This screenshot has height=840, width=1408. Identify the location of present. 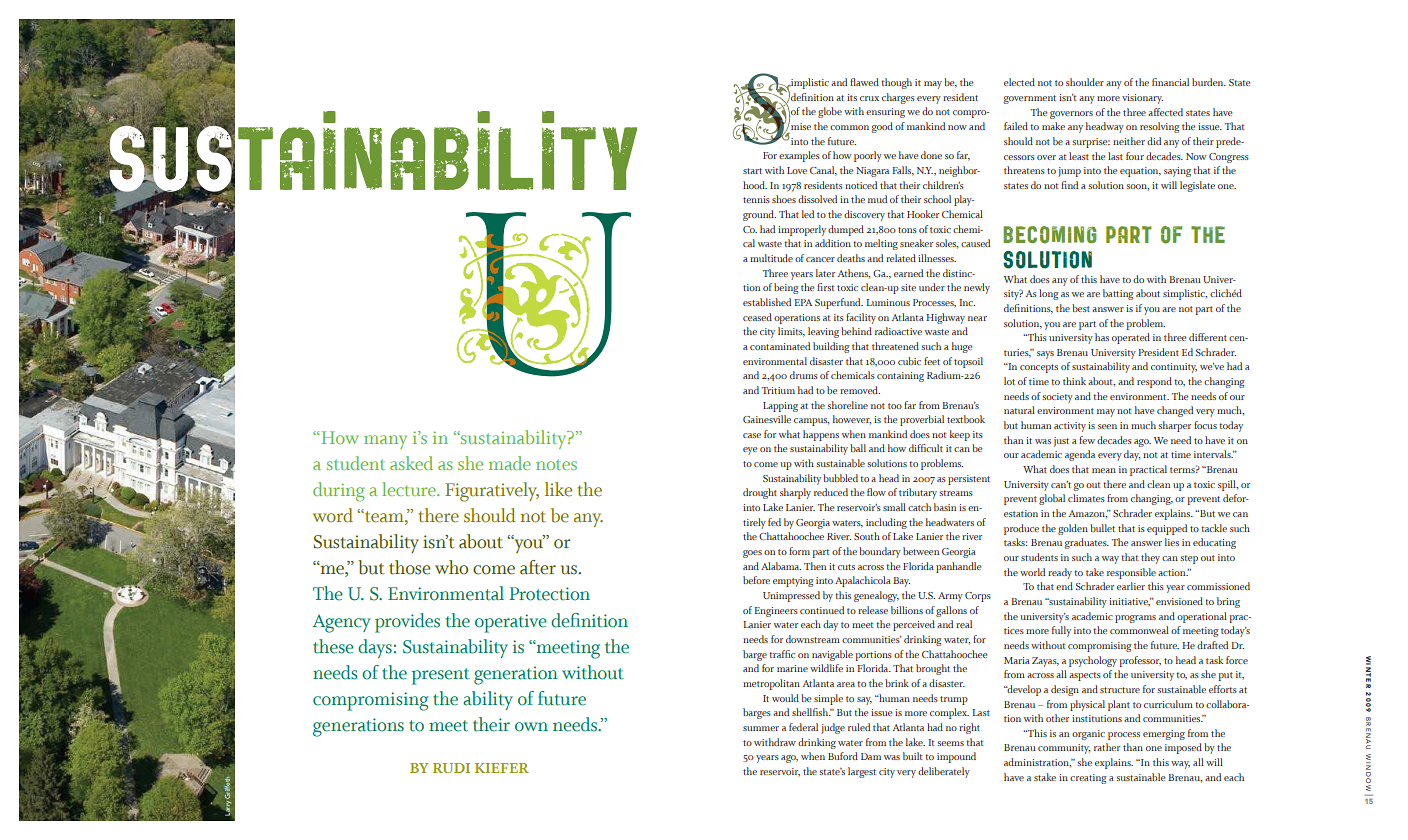
(441, 676).
